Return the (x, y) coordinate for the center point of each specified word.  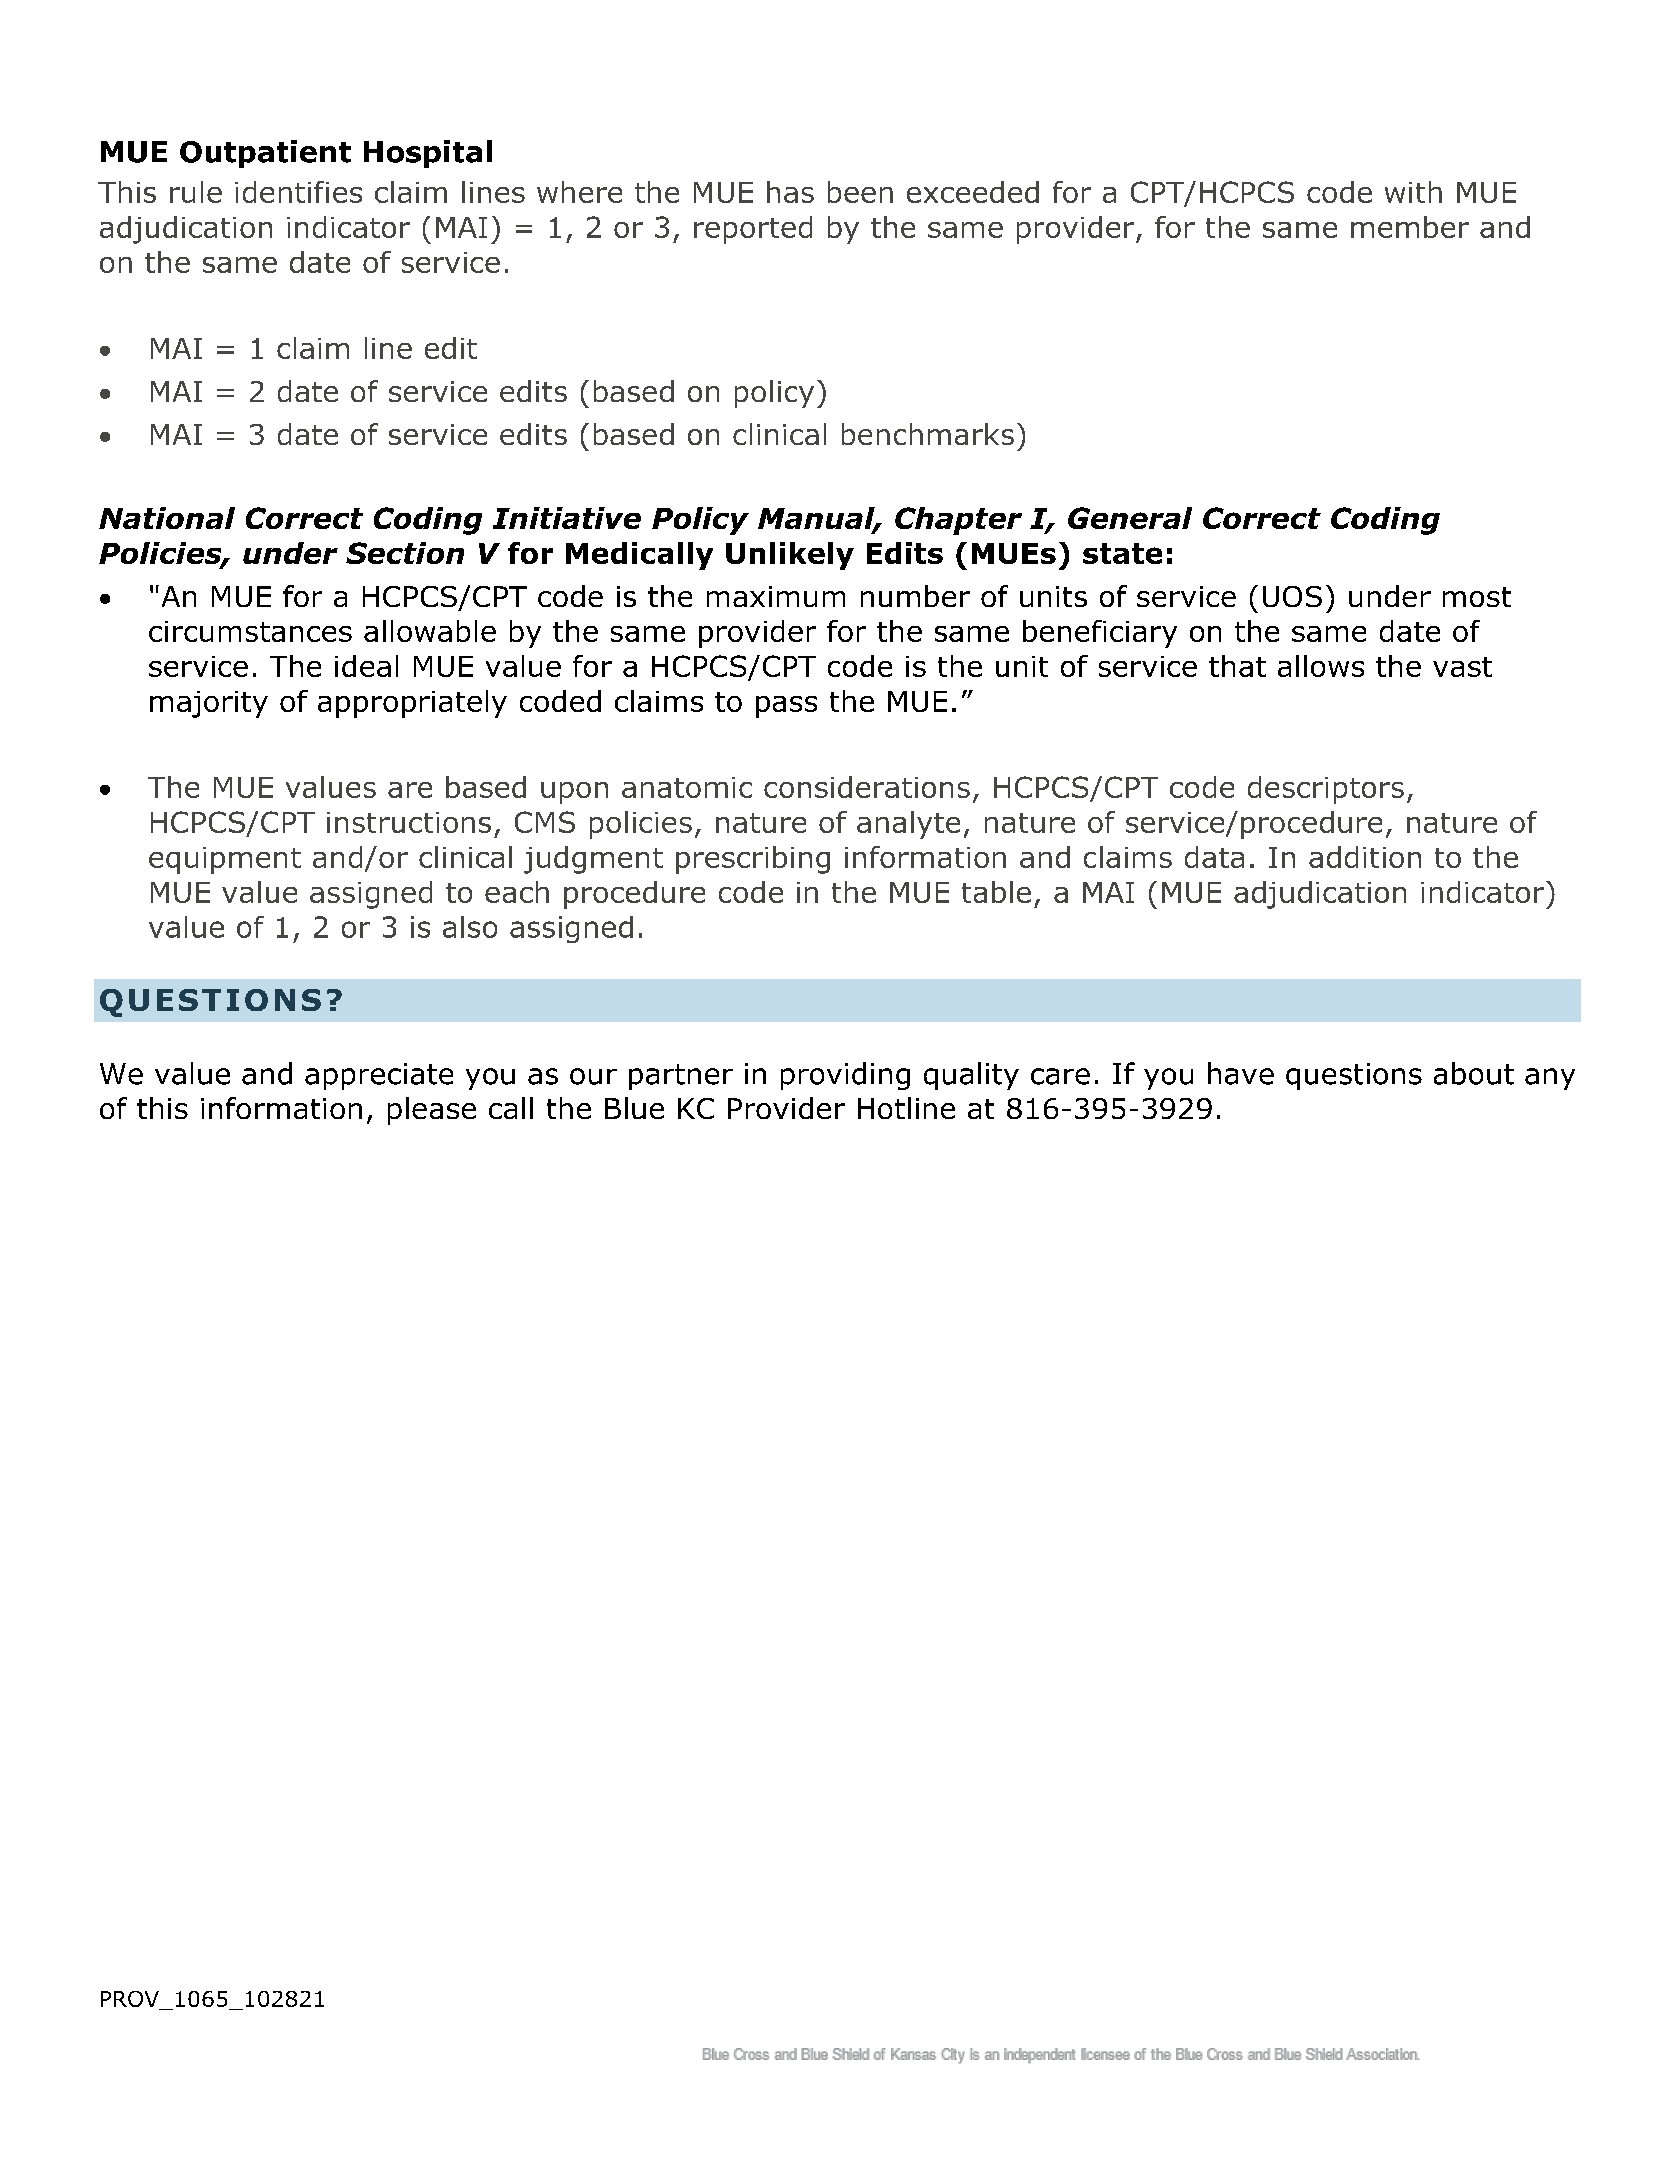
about (1474, 1073)
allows (1321, 666)
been (860, 192)
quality (971, 1076)
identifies (298, 192)
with (1413, 192)
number (915, 596)
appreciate (379, 1076)
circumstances (250, 631)
